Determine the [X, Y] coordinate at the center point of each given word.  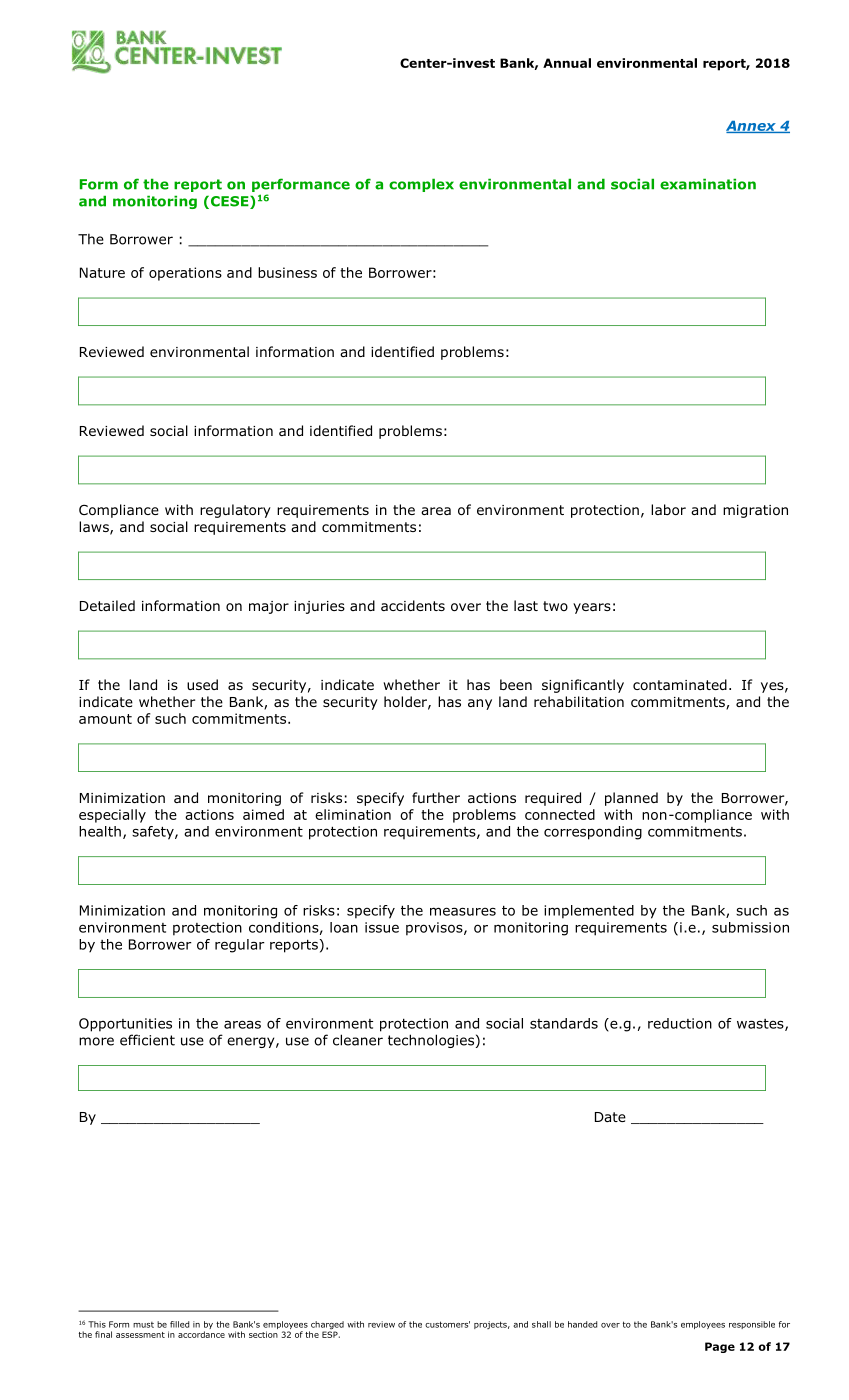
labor [668, 509]
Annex [752, 127]
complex [421, 185]
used [202, 684]
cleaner [358, 1040]
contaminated [680, 684]
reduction [680, 1023]
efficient [147, 1040]
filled [179, 1324]
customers [447, 1324]
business [287, 272]
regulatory [235, 511]
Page [720, 1347]
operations [185, 274]
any [480, 704]
